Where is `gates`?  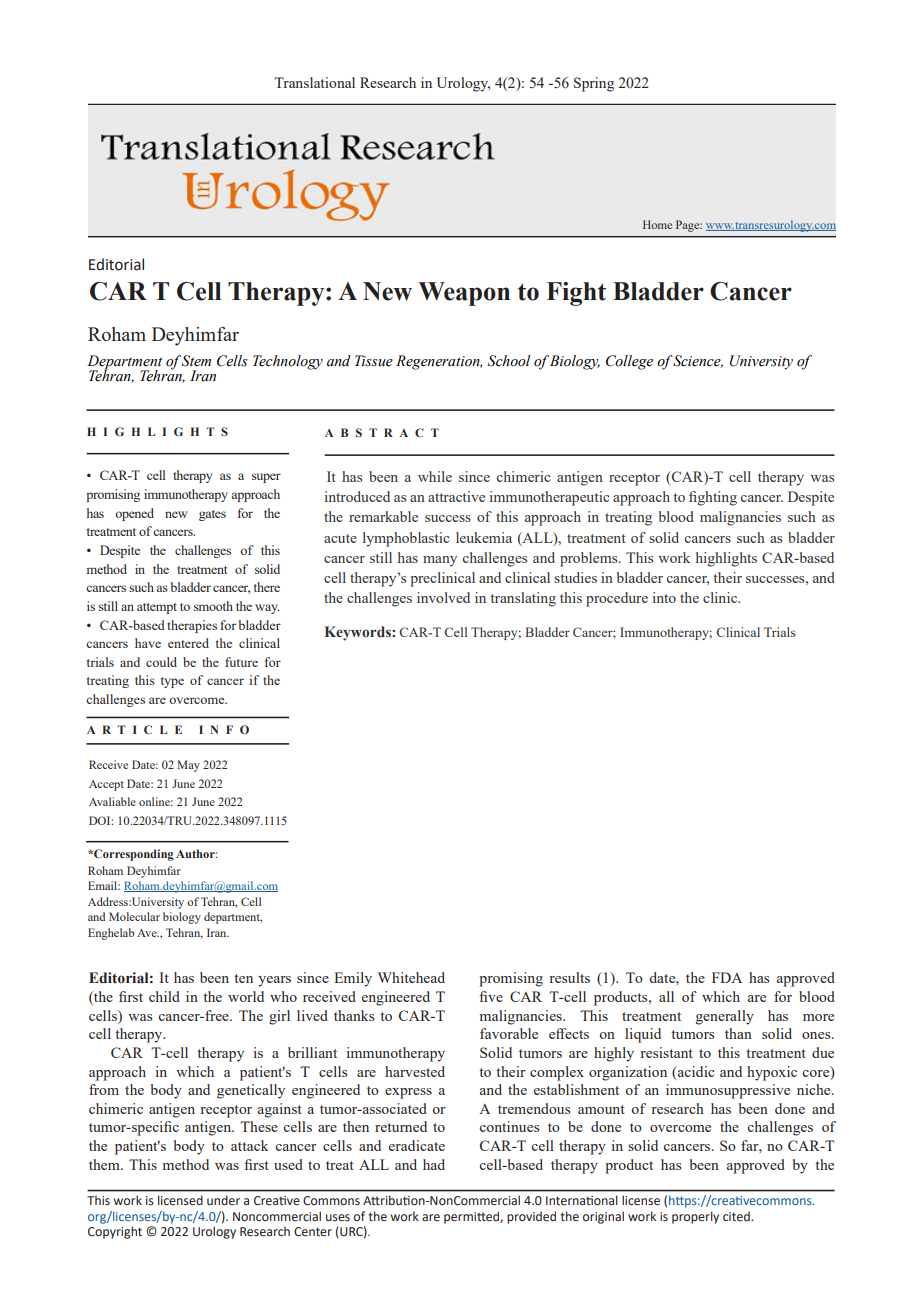
gates is located at coordinates (212, 515).
